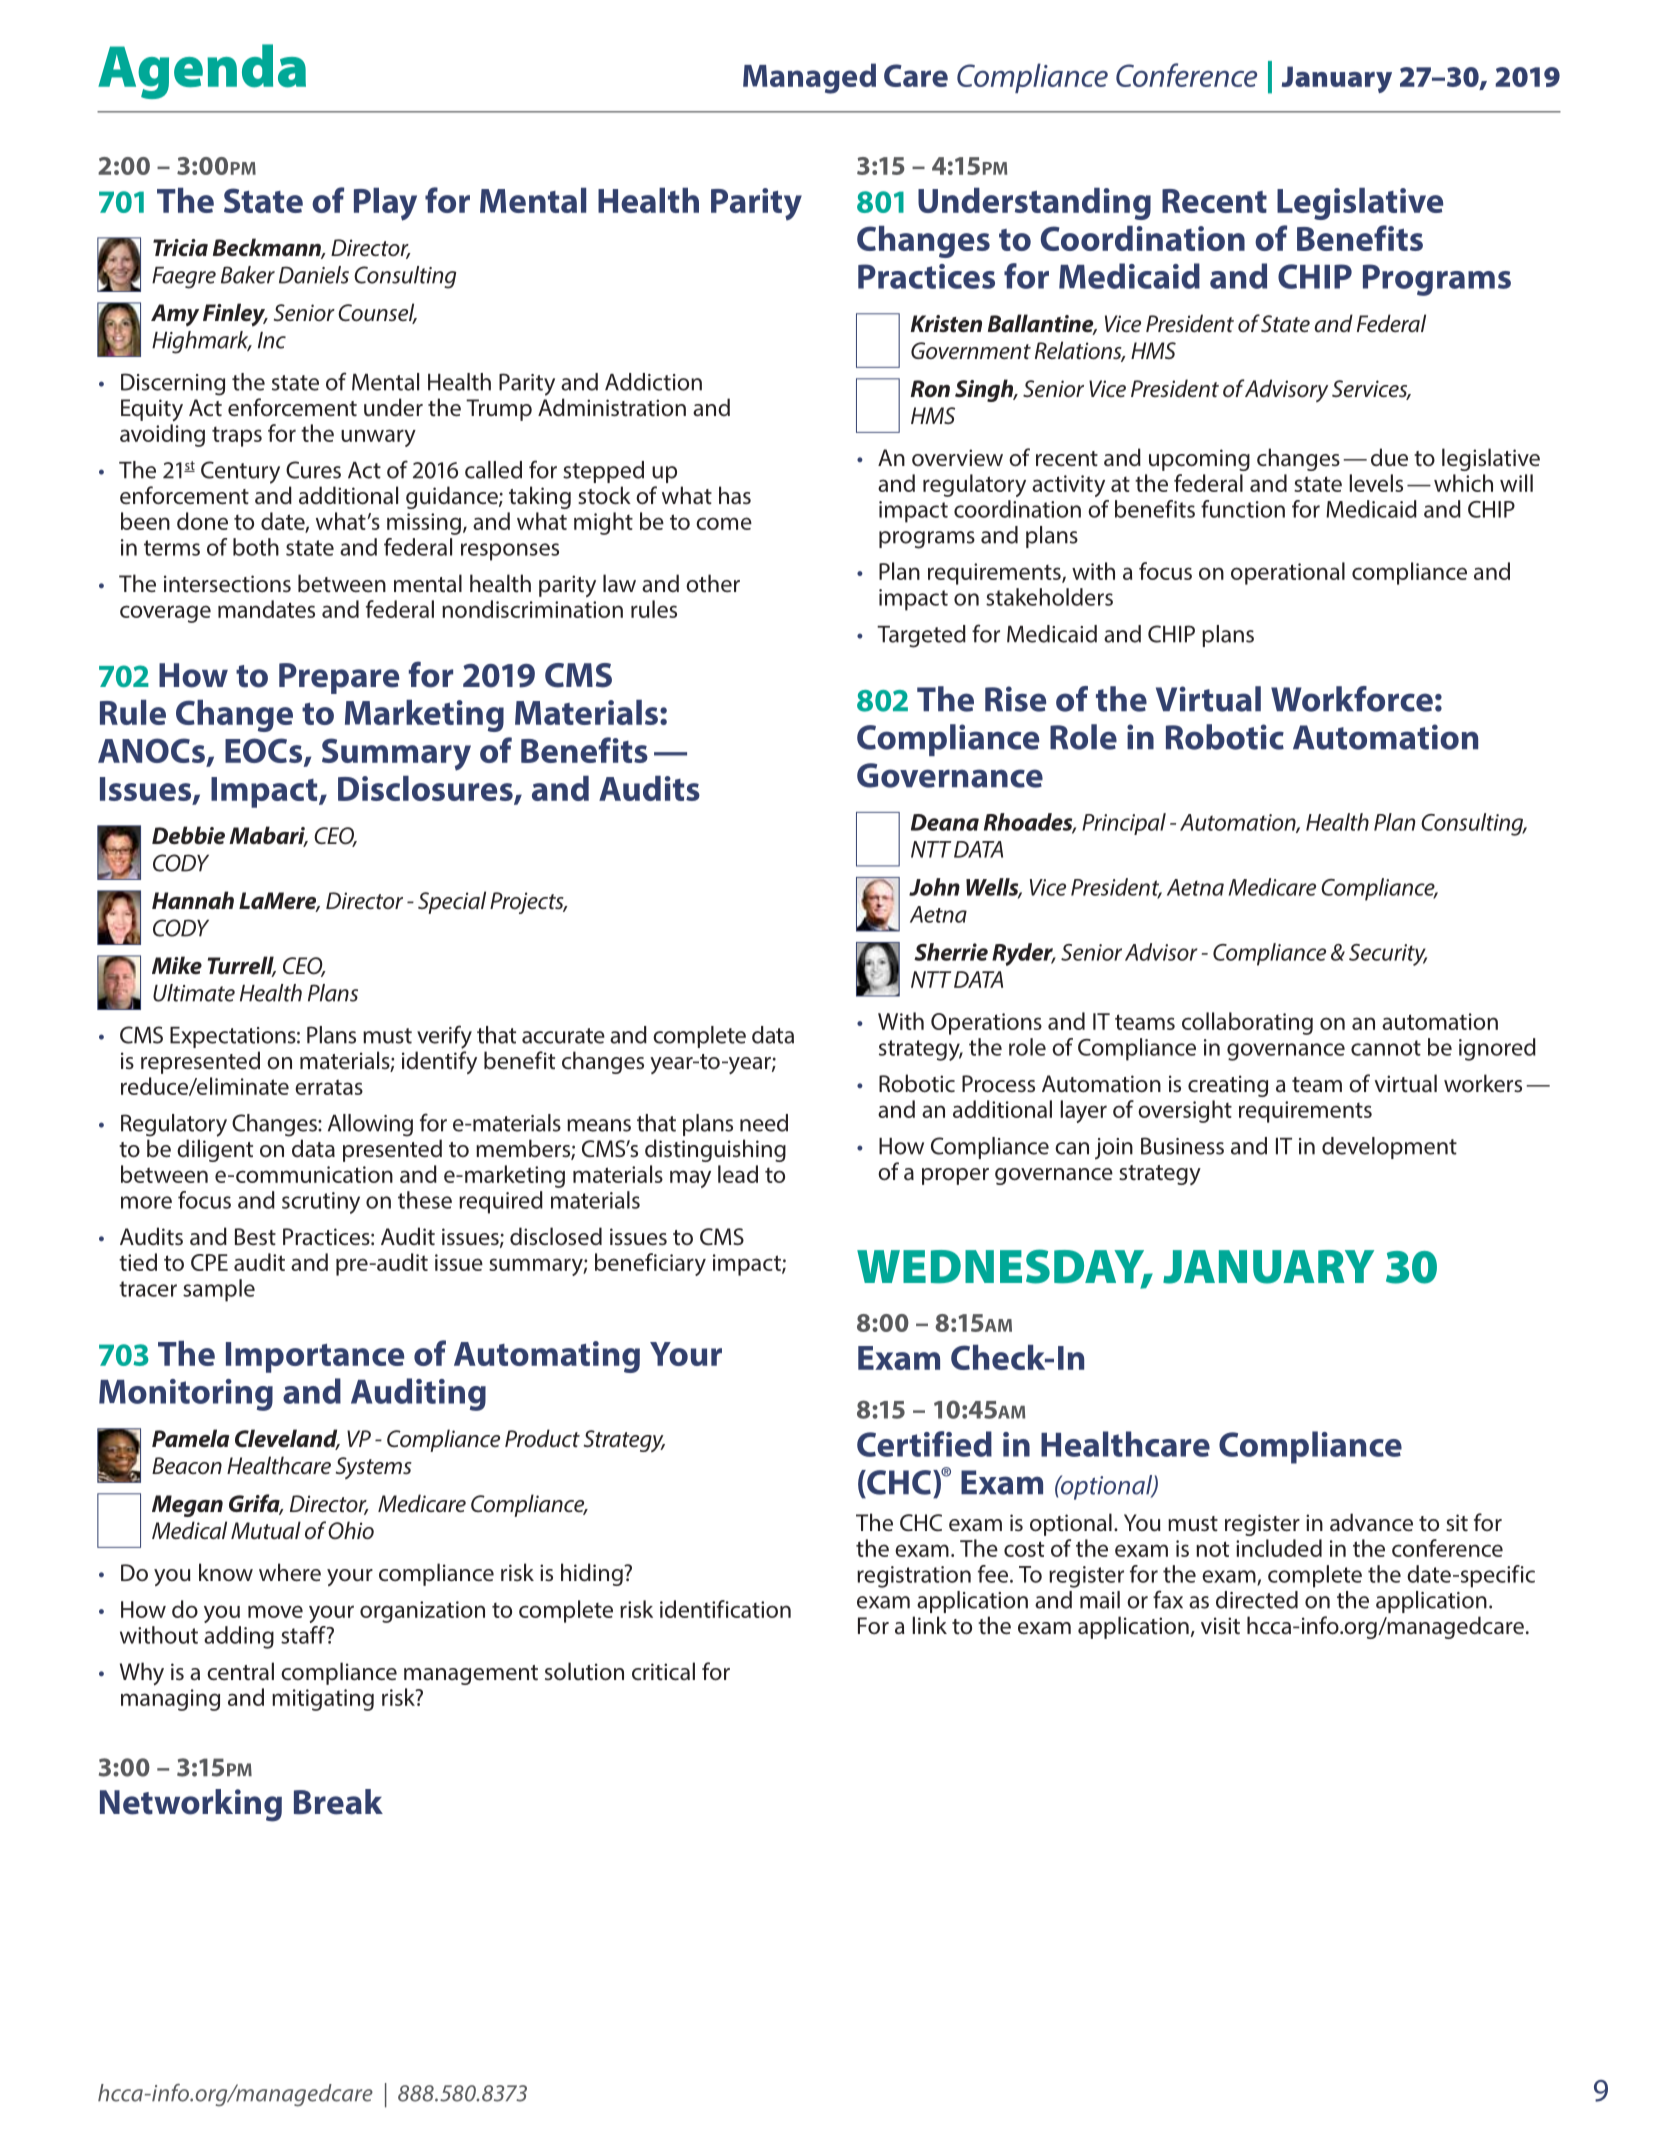 Image resolution: width=1658 pixels, height=2146 pixels. Describe the element at coordinates (971, 351) in the page. I see `Government` at that location.
